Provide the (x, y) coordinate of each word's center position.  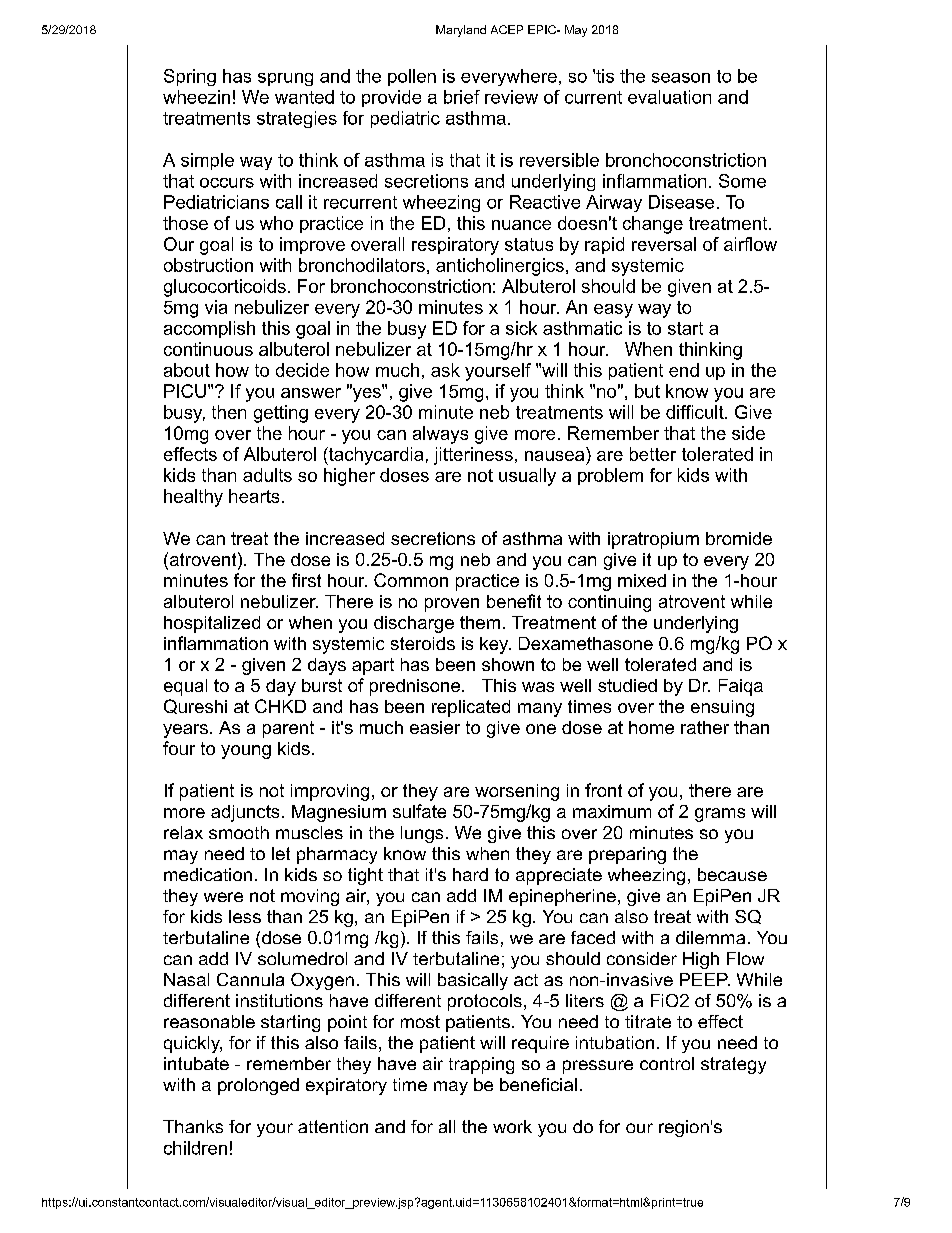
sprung (285, 79)
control (667, 1063)
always (440, 435)
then (229, 412)
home (651, 727)
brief (462, 97)
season (681, 78)
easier (435, 727)
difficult (696, 412)
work (512, 1126)
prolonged (258, 1086)
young (246, 752)
